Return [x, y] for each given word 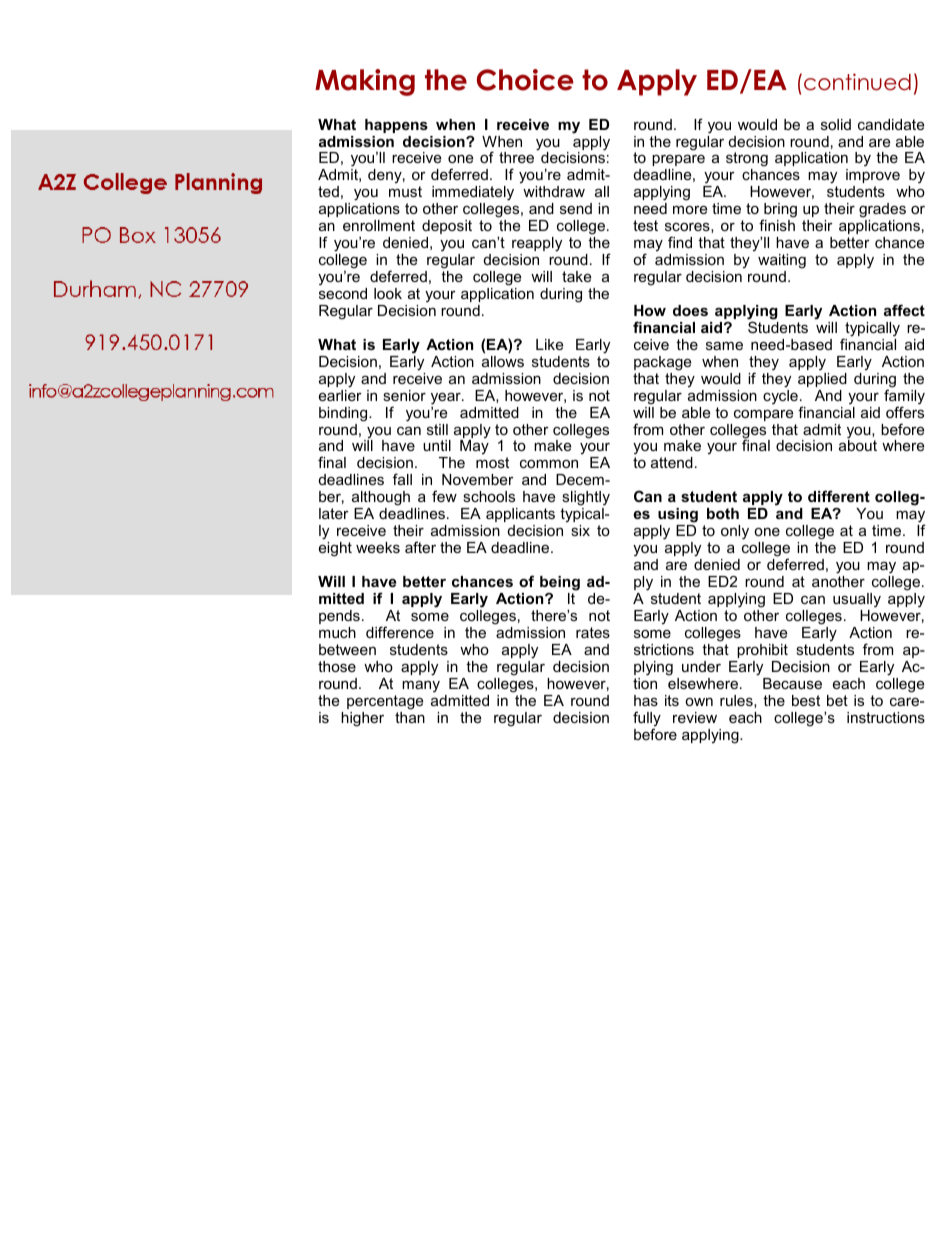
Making [365, 82]
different [839, 496]
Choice [525, 80]
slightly [586, 500]
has [646, 700]
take [576, 276]
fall [402, 479]
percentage [385, 702]
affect [904, 310]
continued [857, 82]
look [388, 293]
